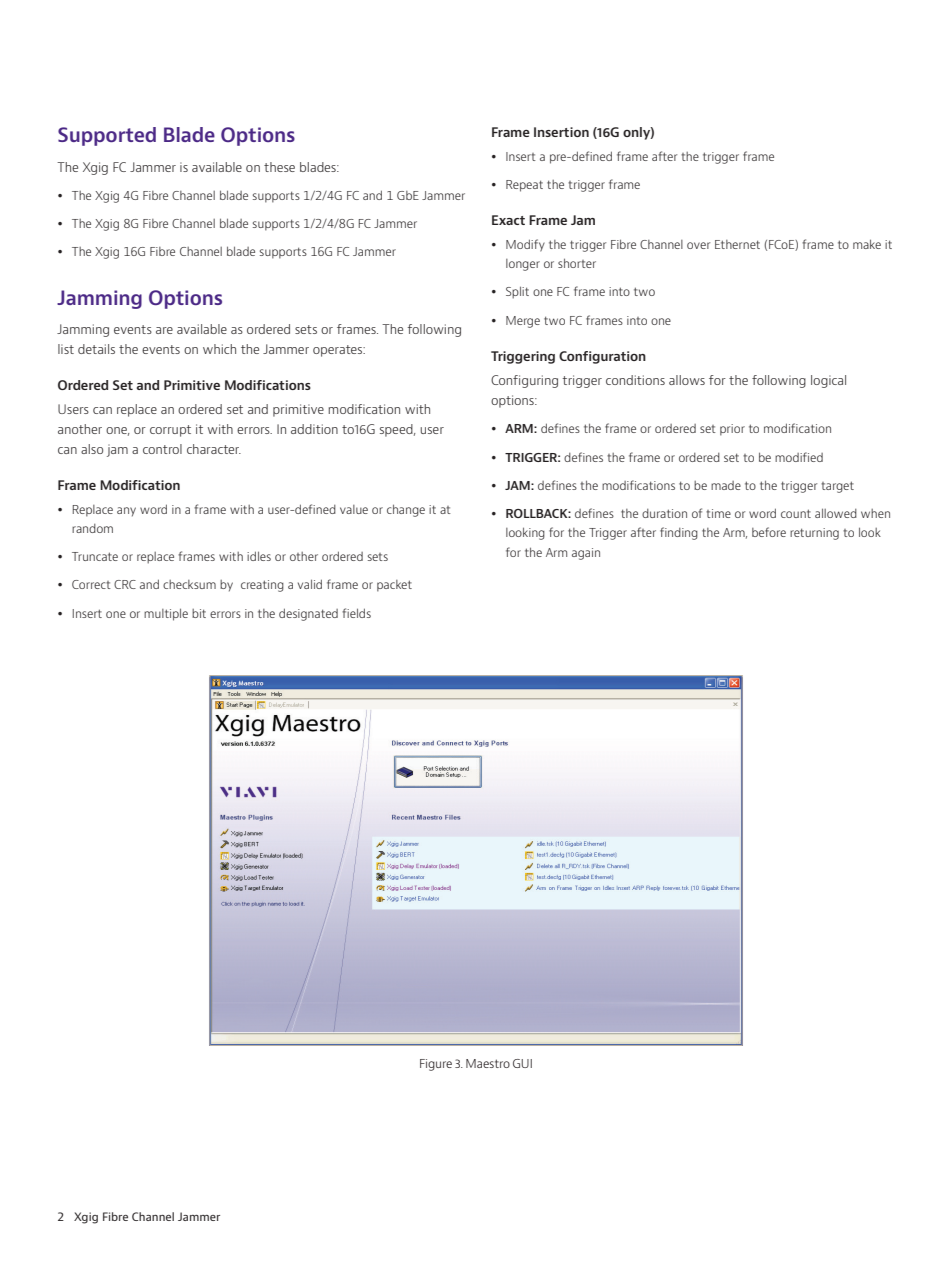  Describe the element at coordinates (524, 186) in the screenshot. I see `Repeat` at that location.
